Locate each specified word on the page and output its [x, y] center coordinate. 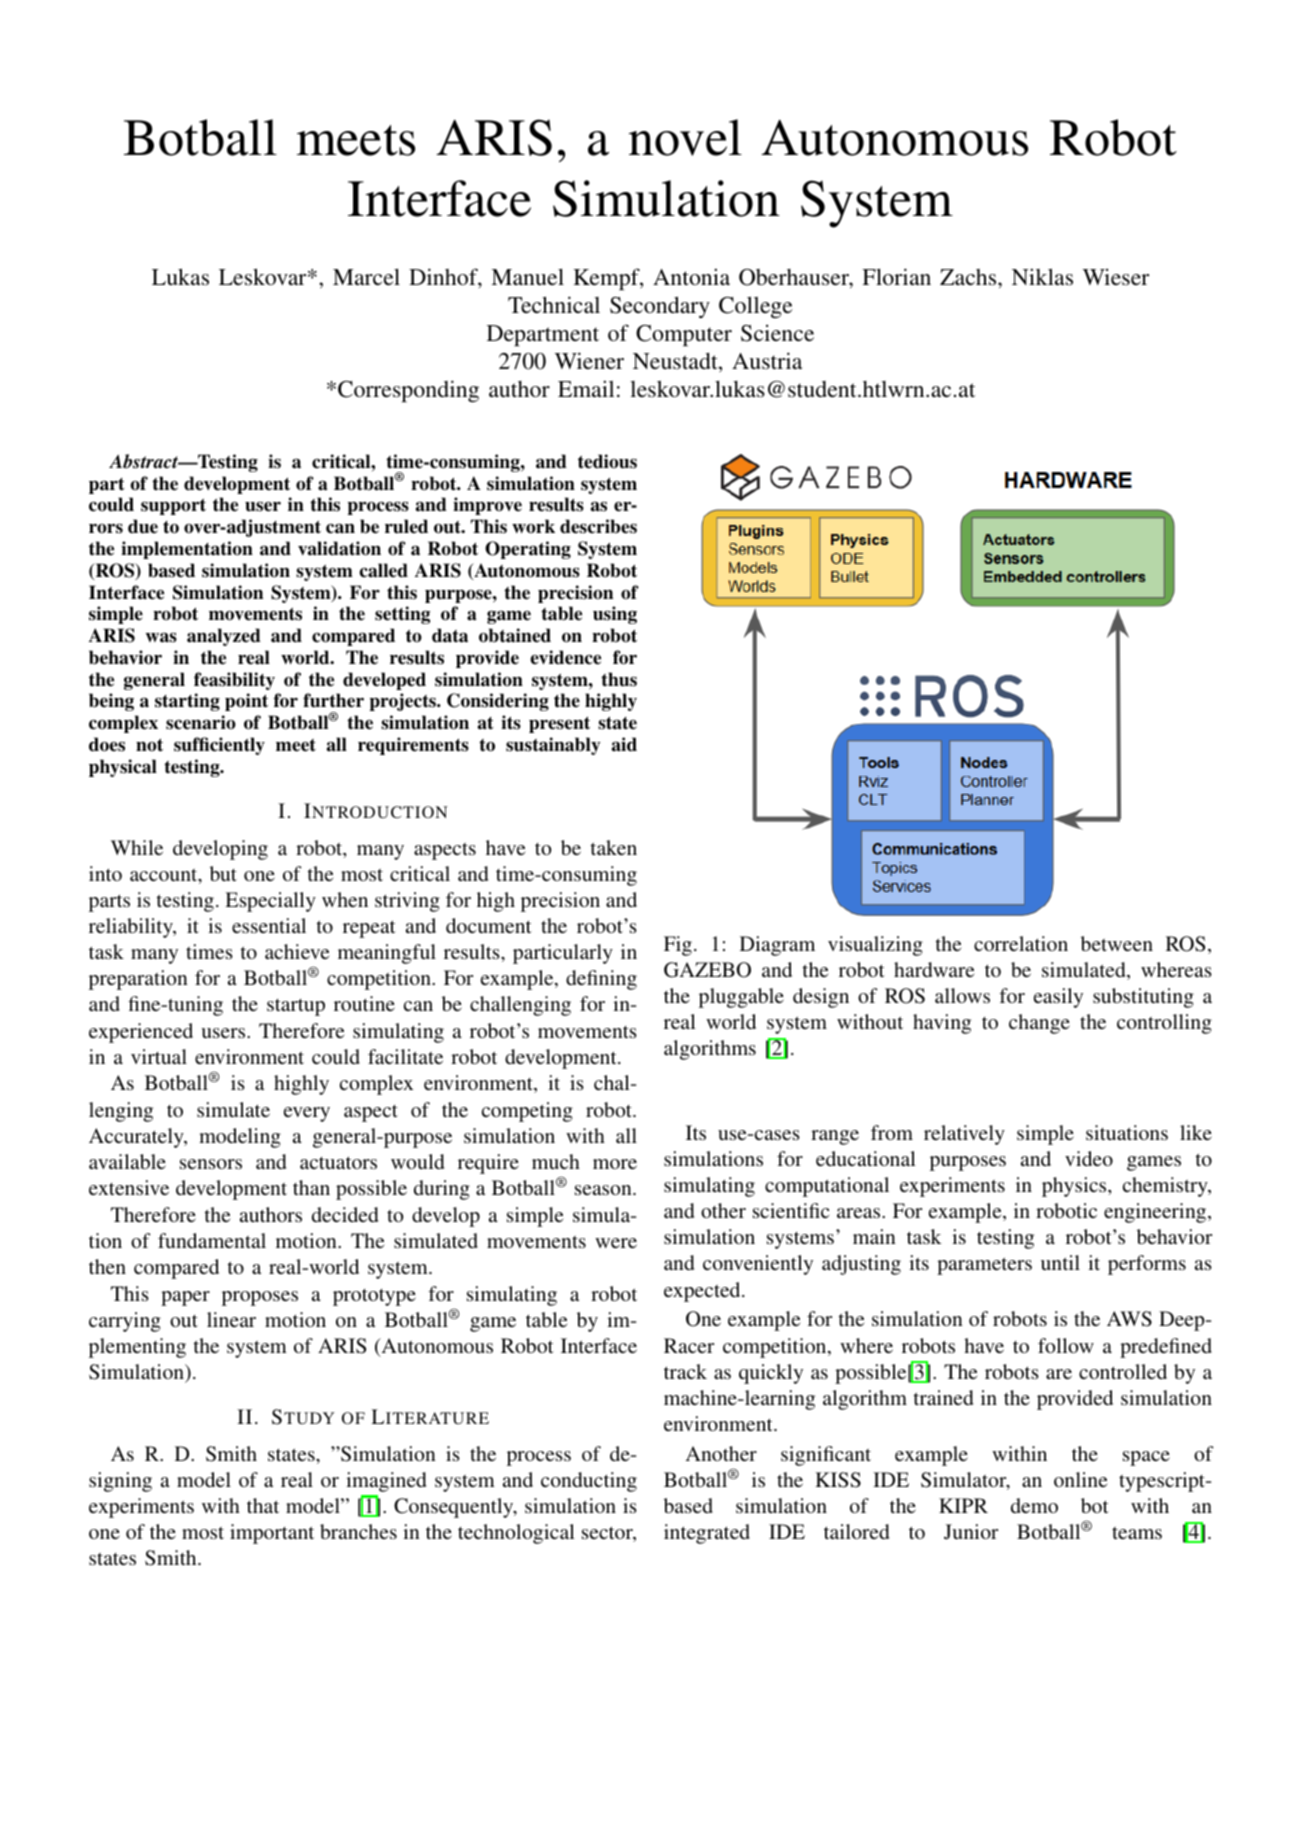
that [263, 1505]
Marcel [366, 276]
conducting [589, 1482]
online [1081, 1479]
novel [685, 137]
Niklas [1042, 277]
